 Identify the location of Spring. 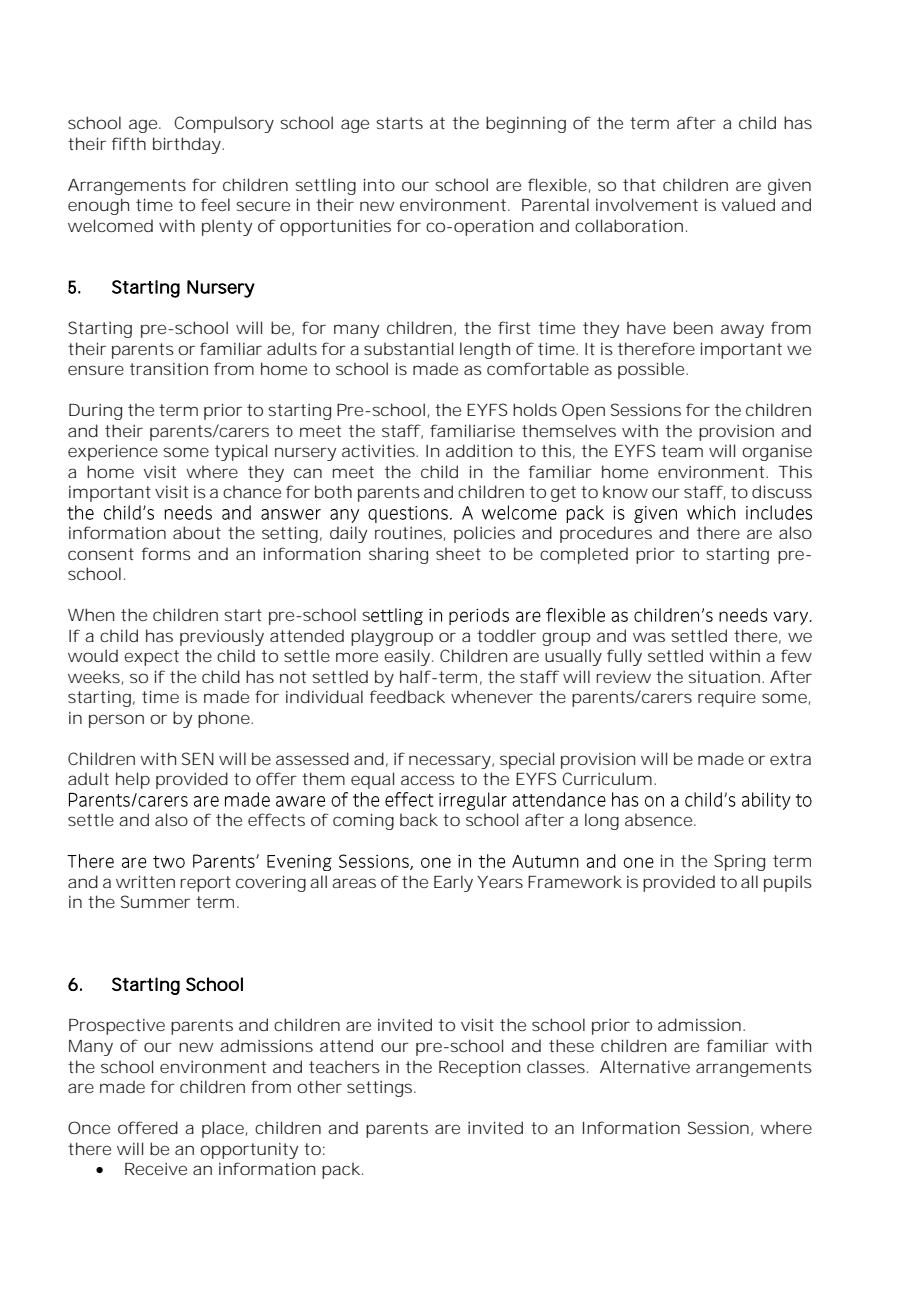
(739, 862).
